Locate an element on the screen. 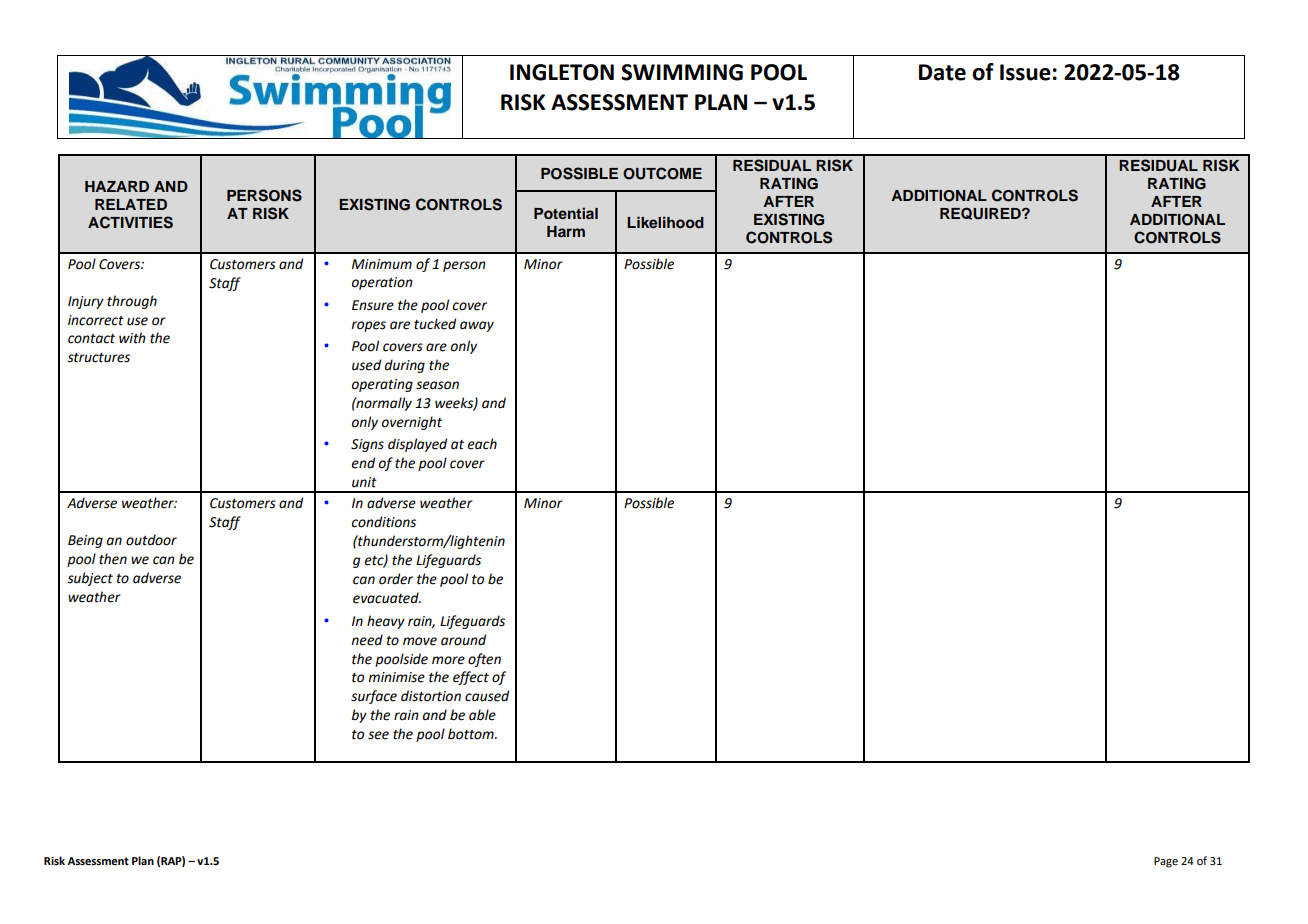 The width and height of the screenshot is (1308, 924). SWIMMING is located at coordinates (682, 72).
